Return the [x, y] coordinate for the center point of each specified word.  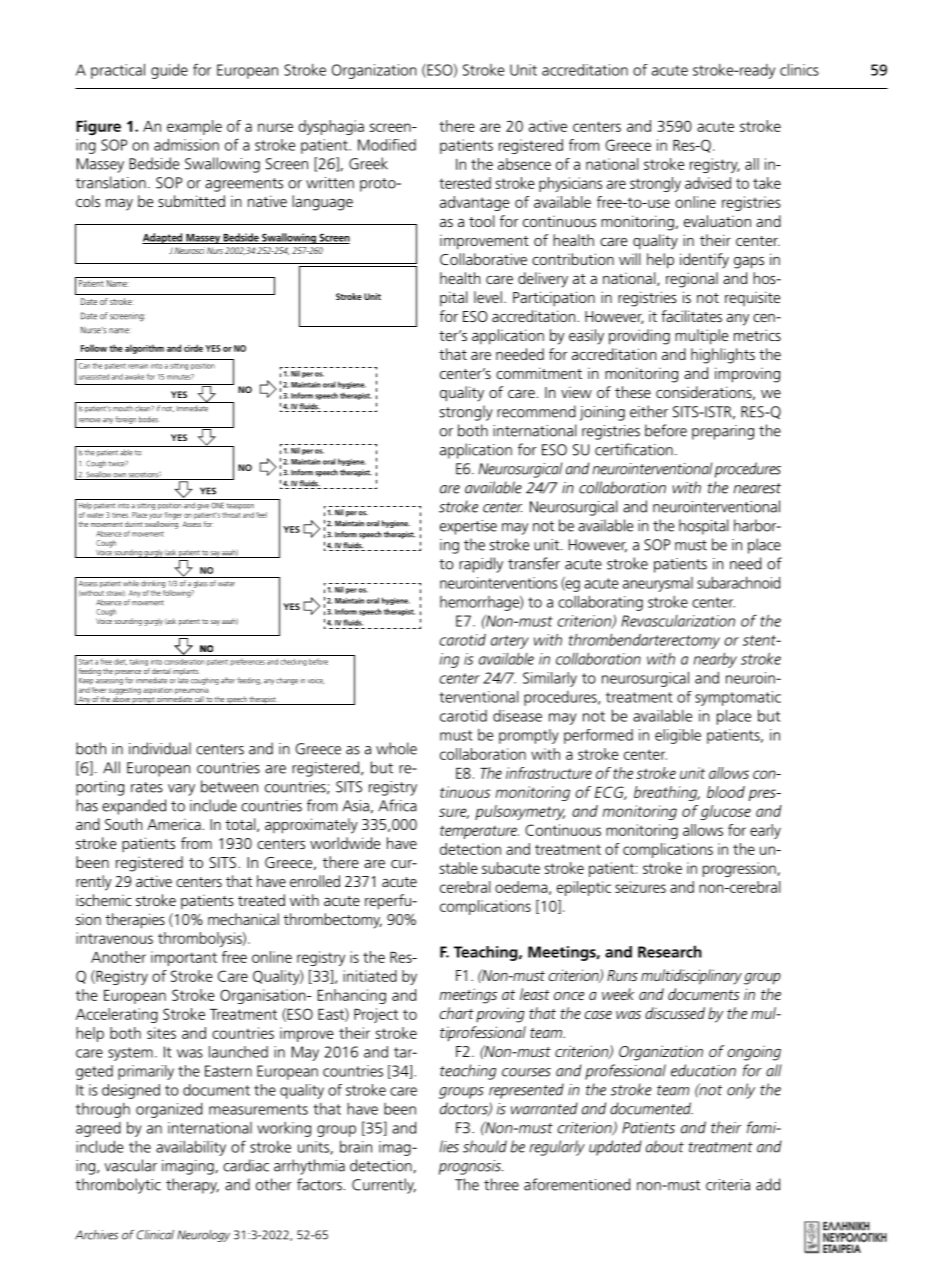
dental [161, 671]
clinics [799, 69]
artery [510, 642]
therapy [192, 1186]
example [194, 127]
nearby [715, 660]
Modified [387, 145]
